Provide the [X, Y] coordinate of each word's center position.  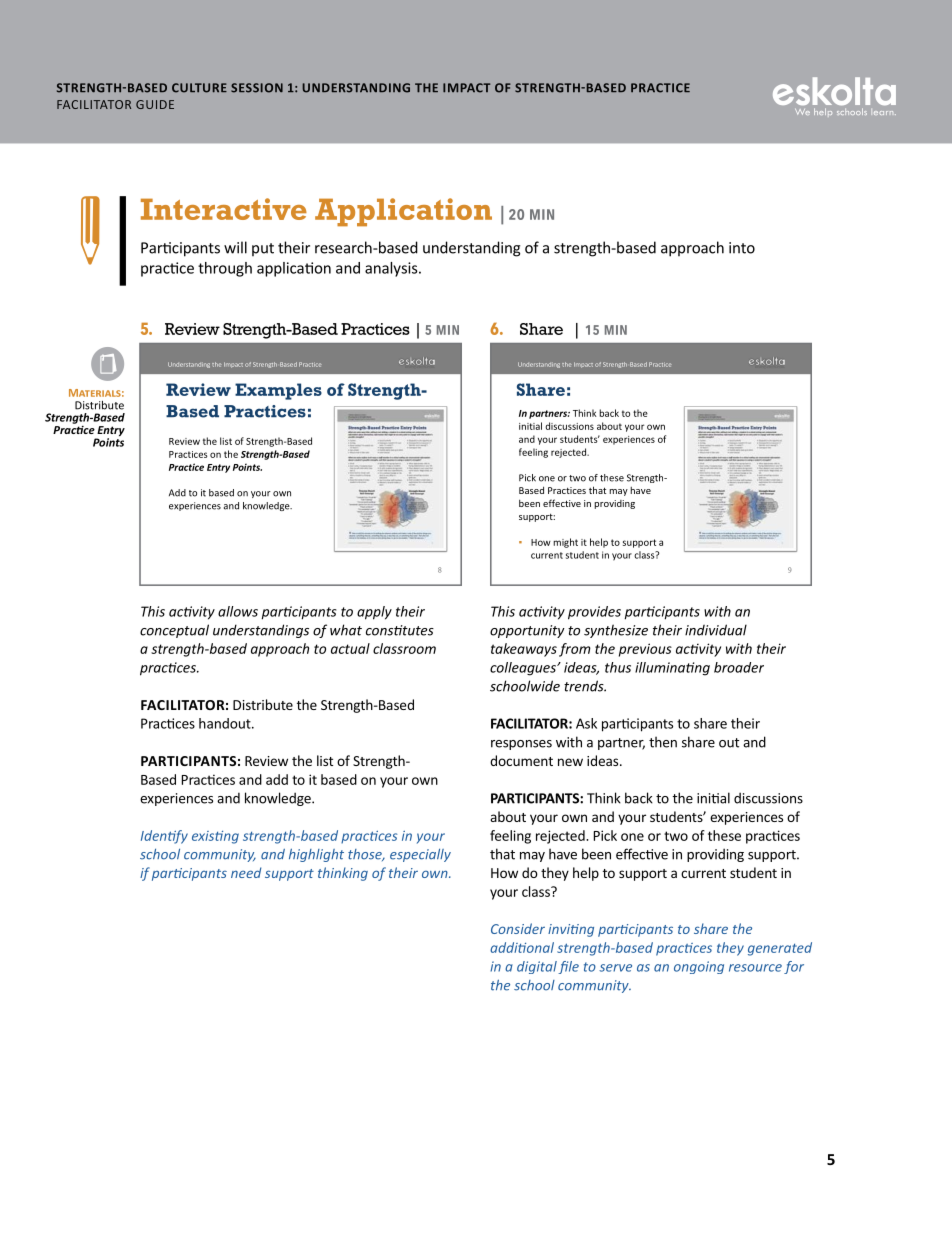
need [246, 872]
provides [594, 613]
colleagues [524, 669]
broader [739, 667]
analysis [392, 269]
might [565, 543]
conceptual [174, 631]
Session [257, 88]
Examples [278, 391]
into [742, 248]
